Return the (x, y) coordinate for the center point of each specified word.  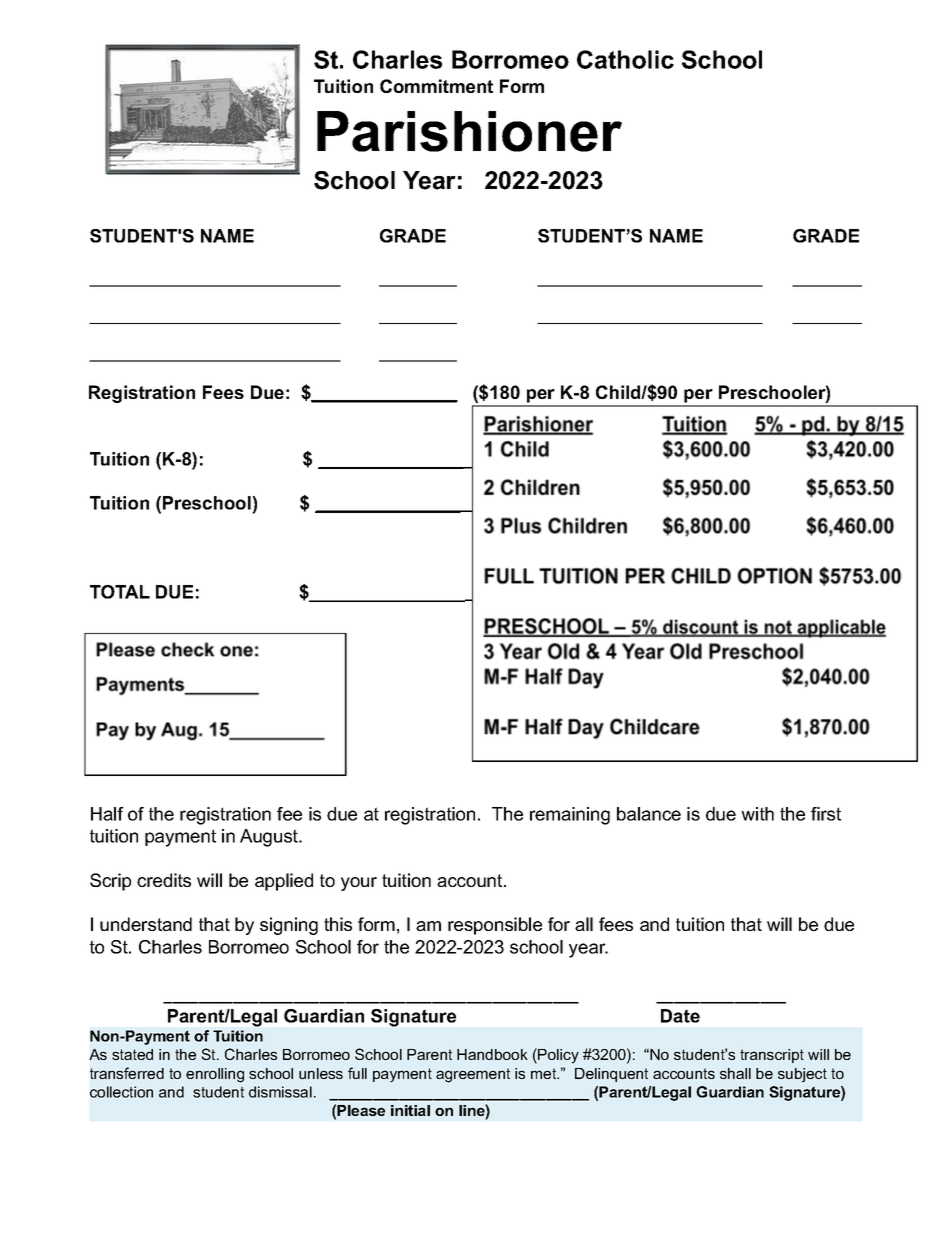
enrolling (215, 1075)
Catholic (625, 59)
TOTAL (120, 592)
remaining (570, 816)
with (757, 814)
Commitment (436, 86)
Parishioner (469, 131)
